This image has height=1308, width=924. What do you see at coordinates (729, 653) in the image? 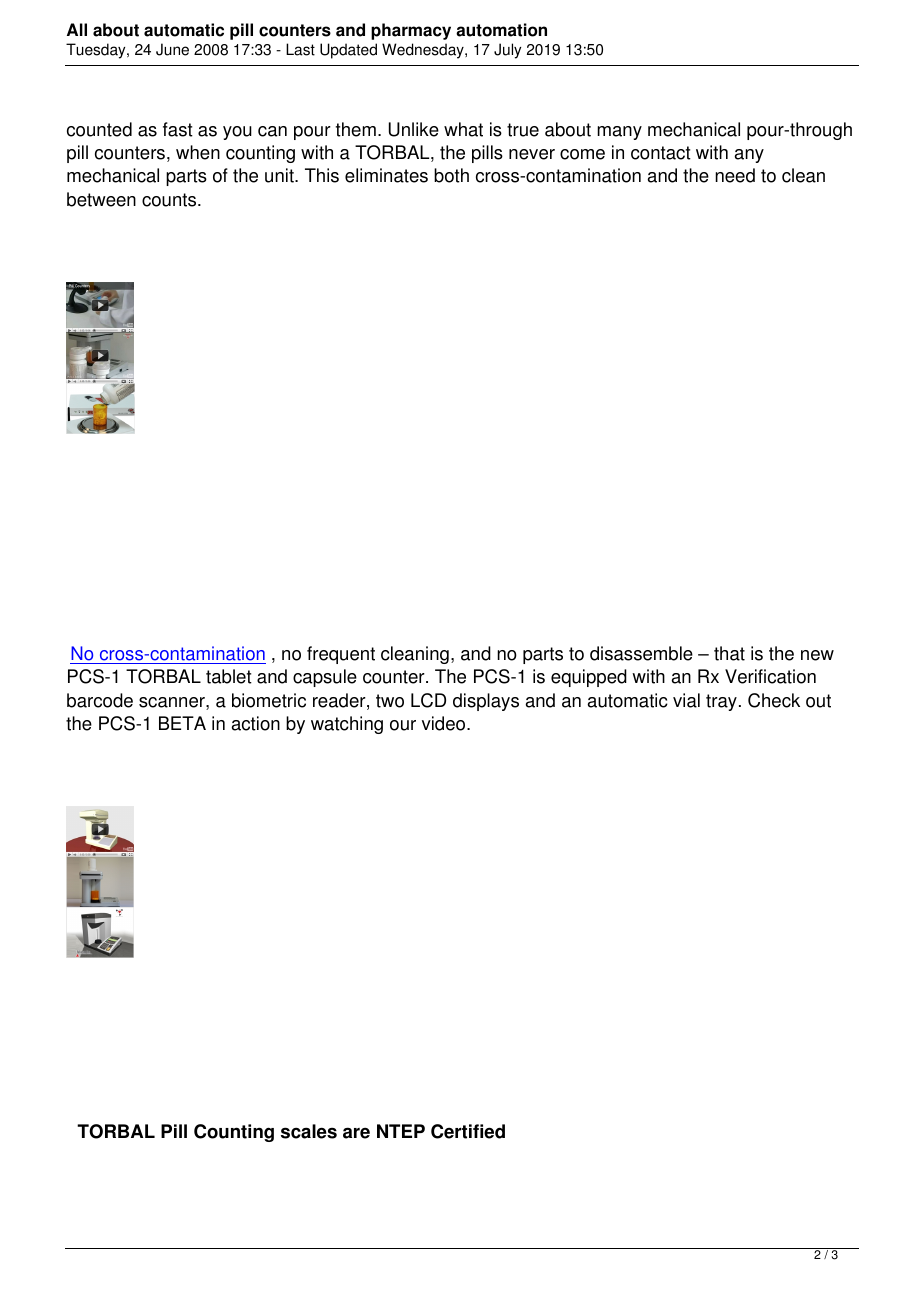
I see `that` at bounding box center [729, 653].
